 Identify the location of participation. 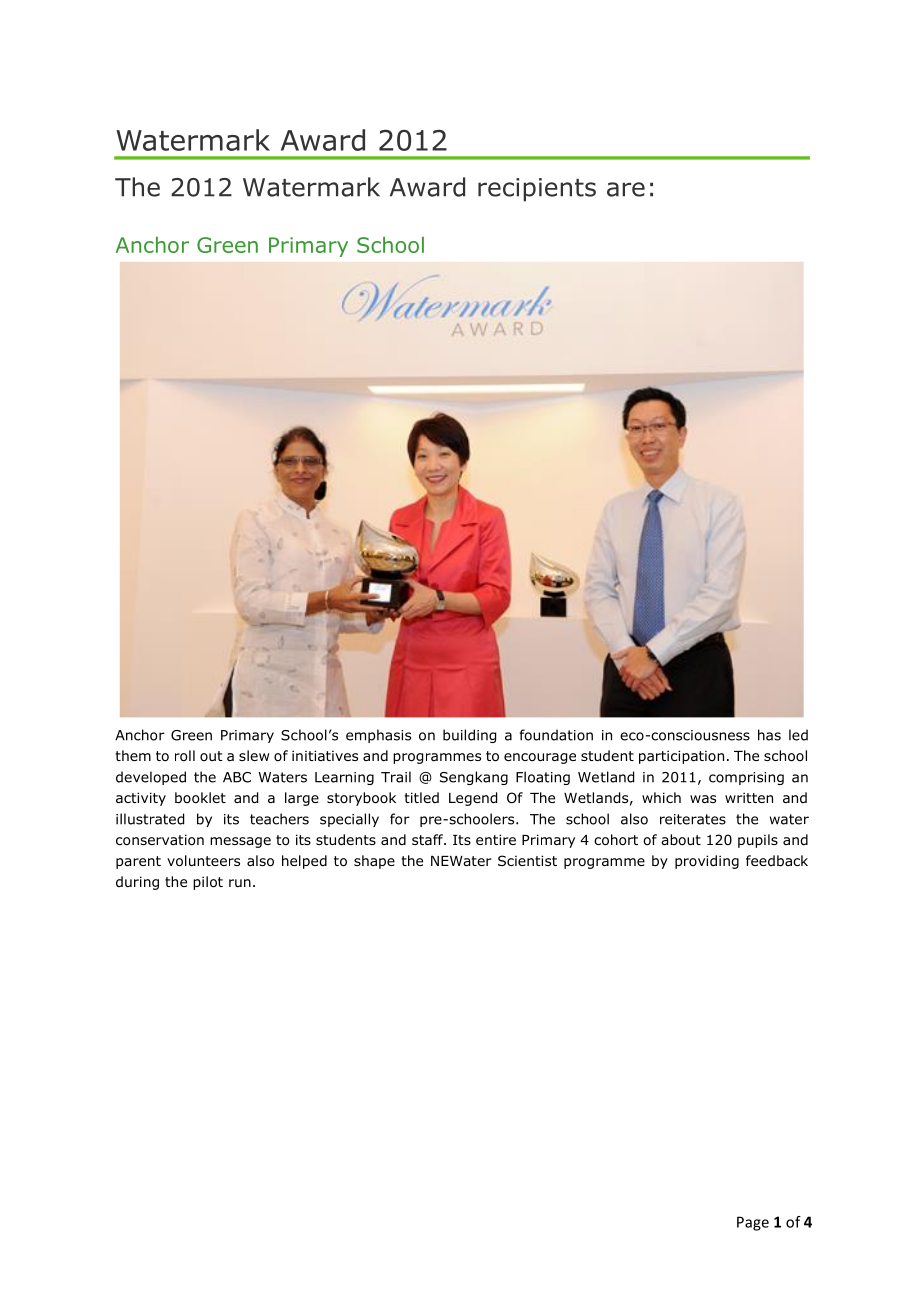
(681, 757).
